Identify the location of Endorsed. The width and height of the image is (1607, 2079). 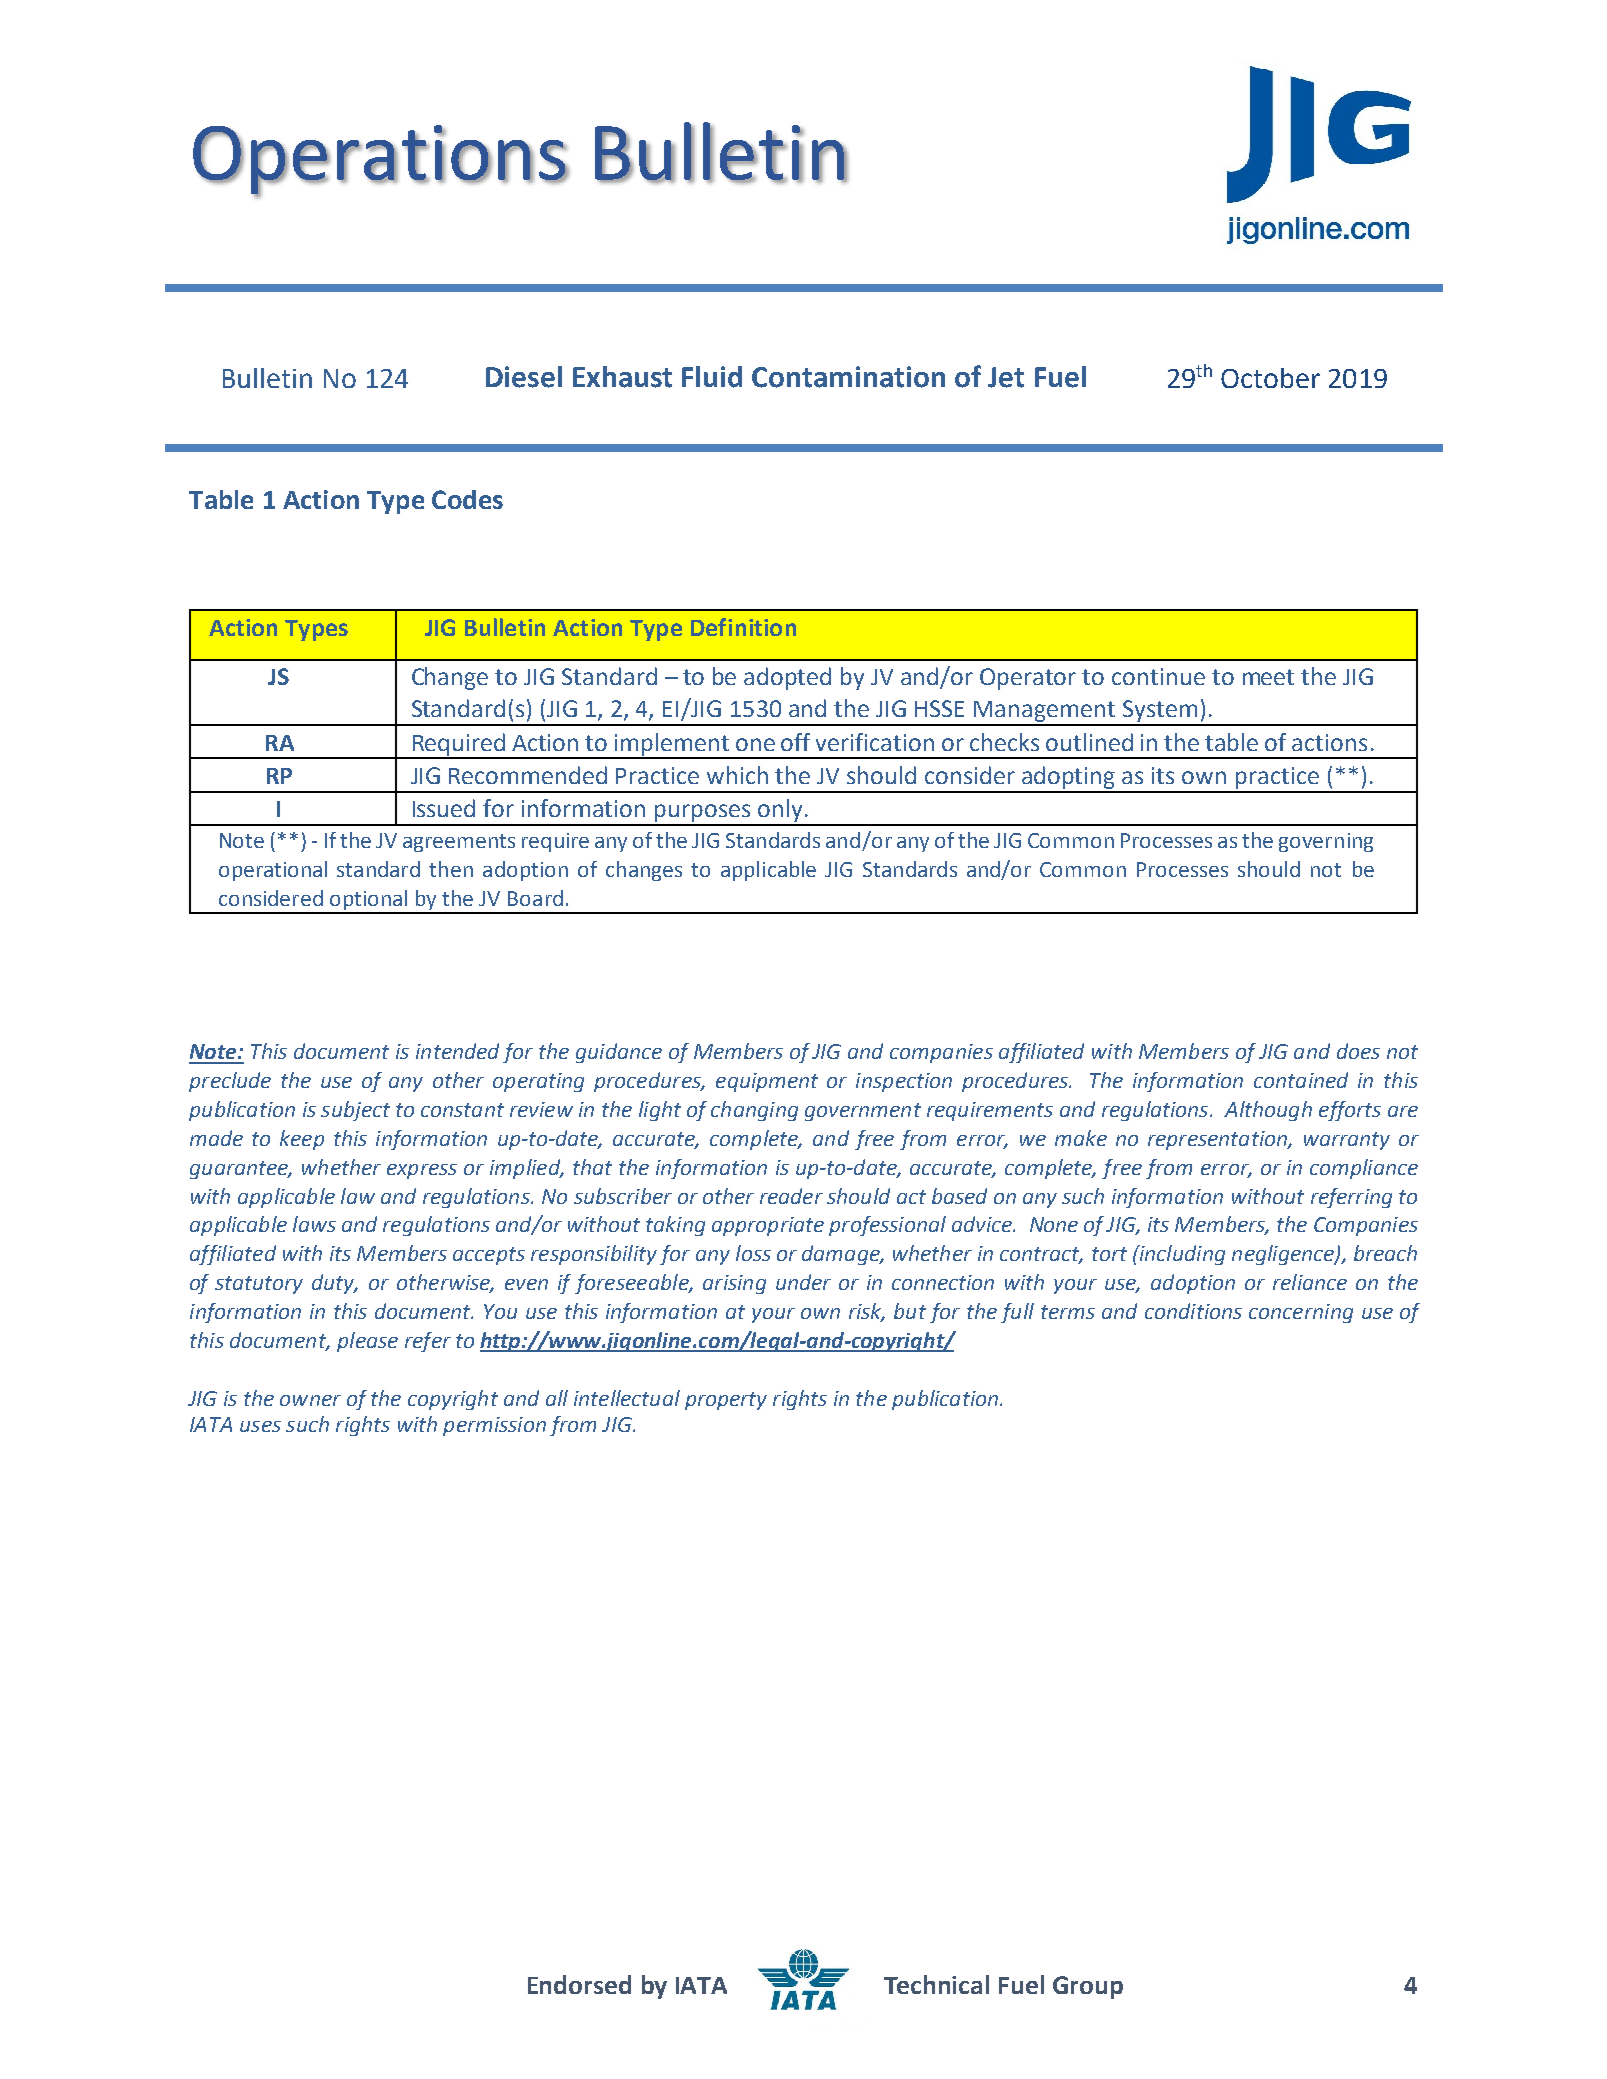
(579, 1984).
